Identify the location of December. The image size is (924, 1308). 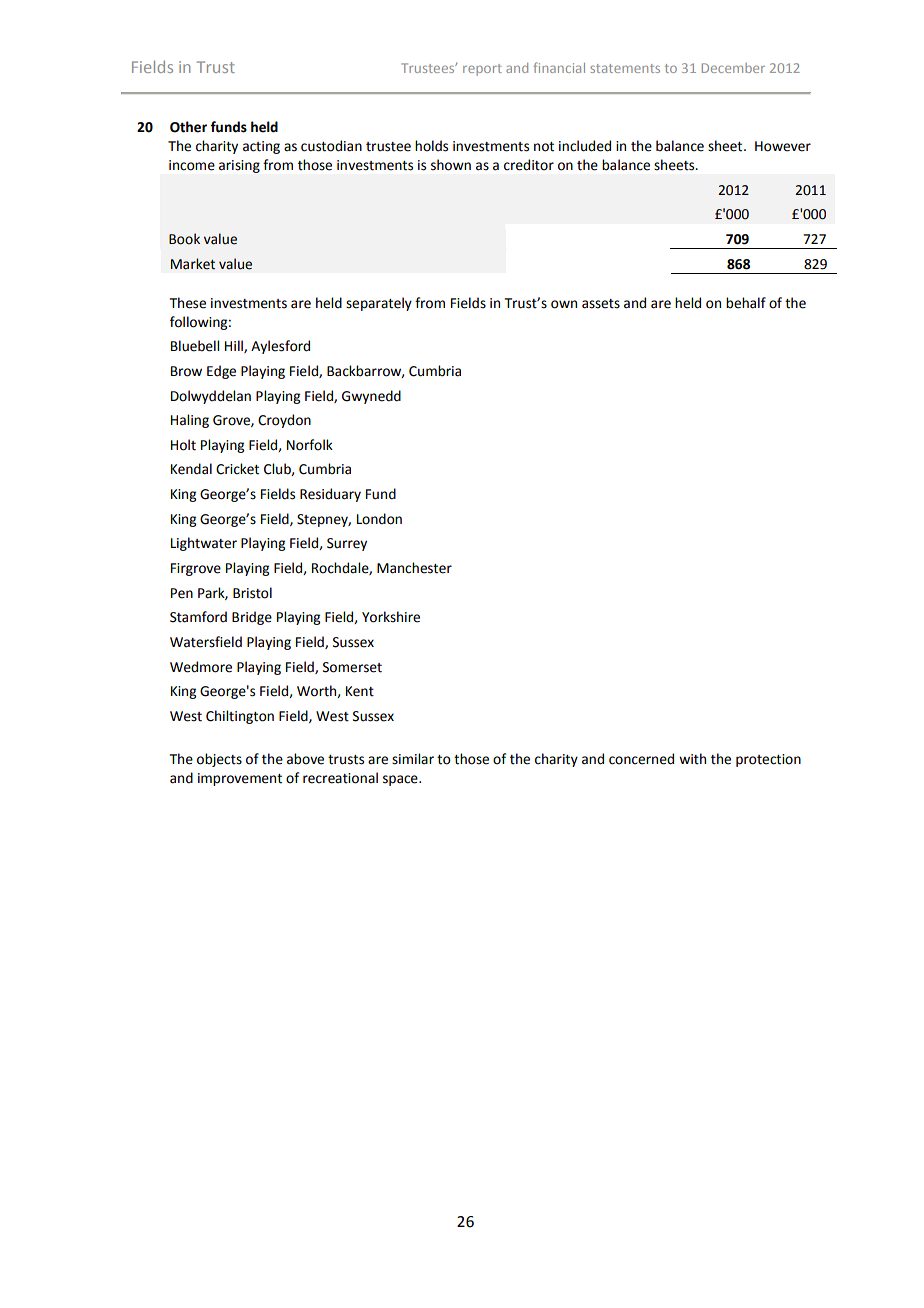
(733, 68).
